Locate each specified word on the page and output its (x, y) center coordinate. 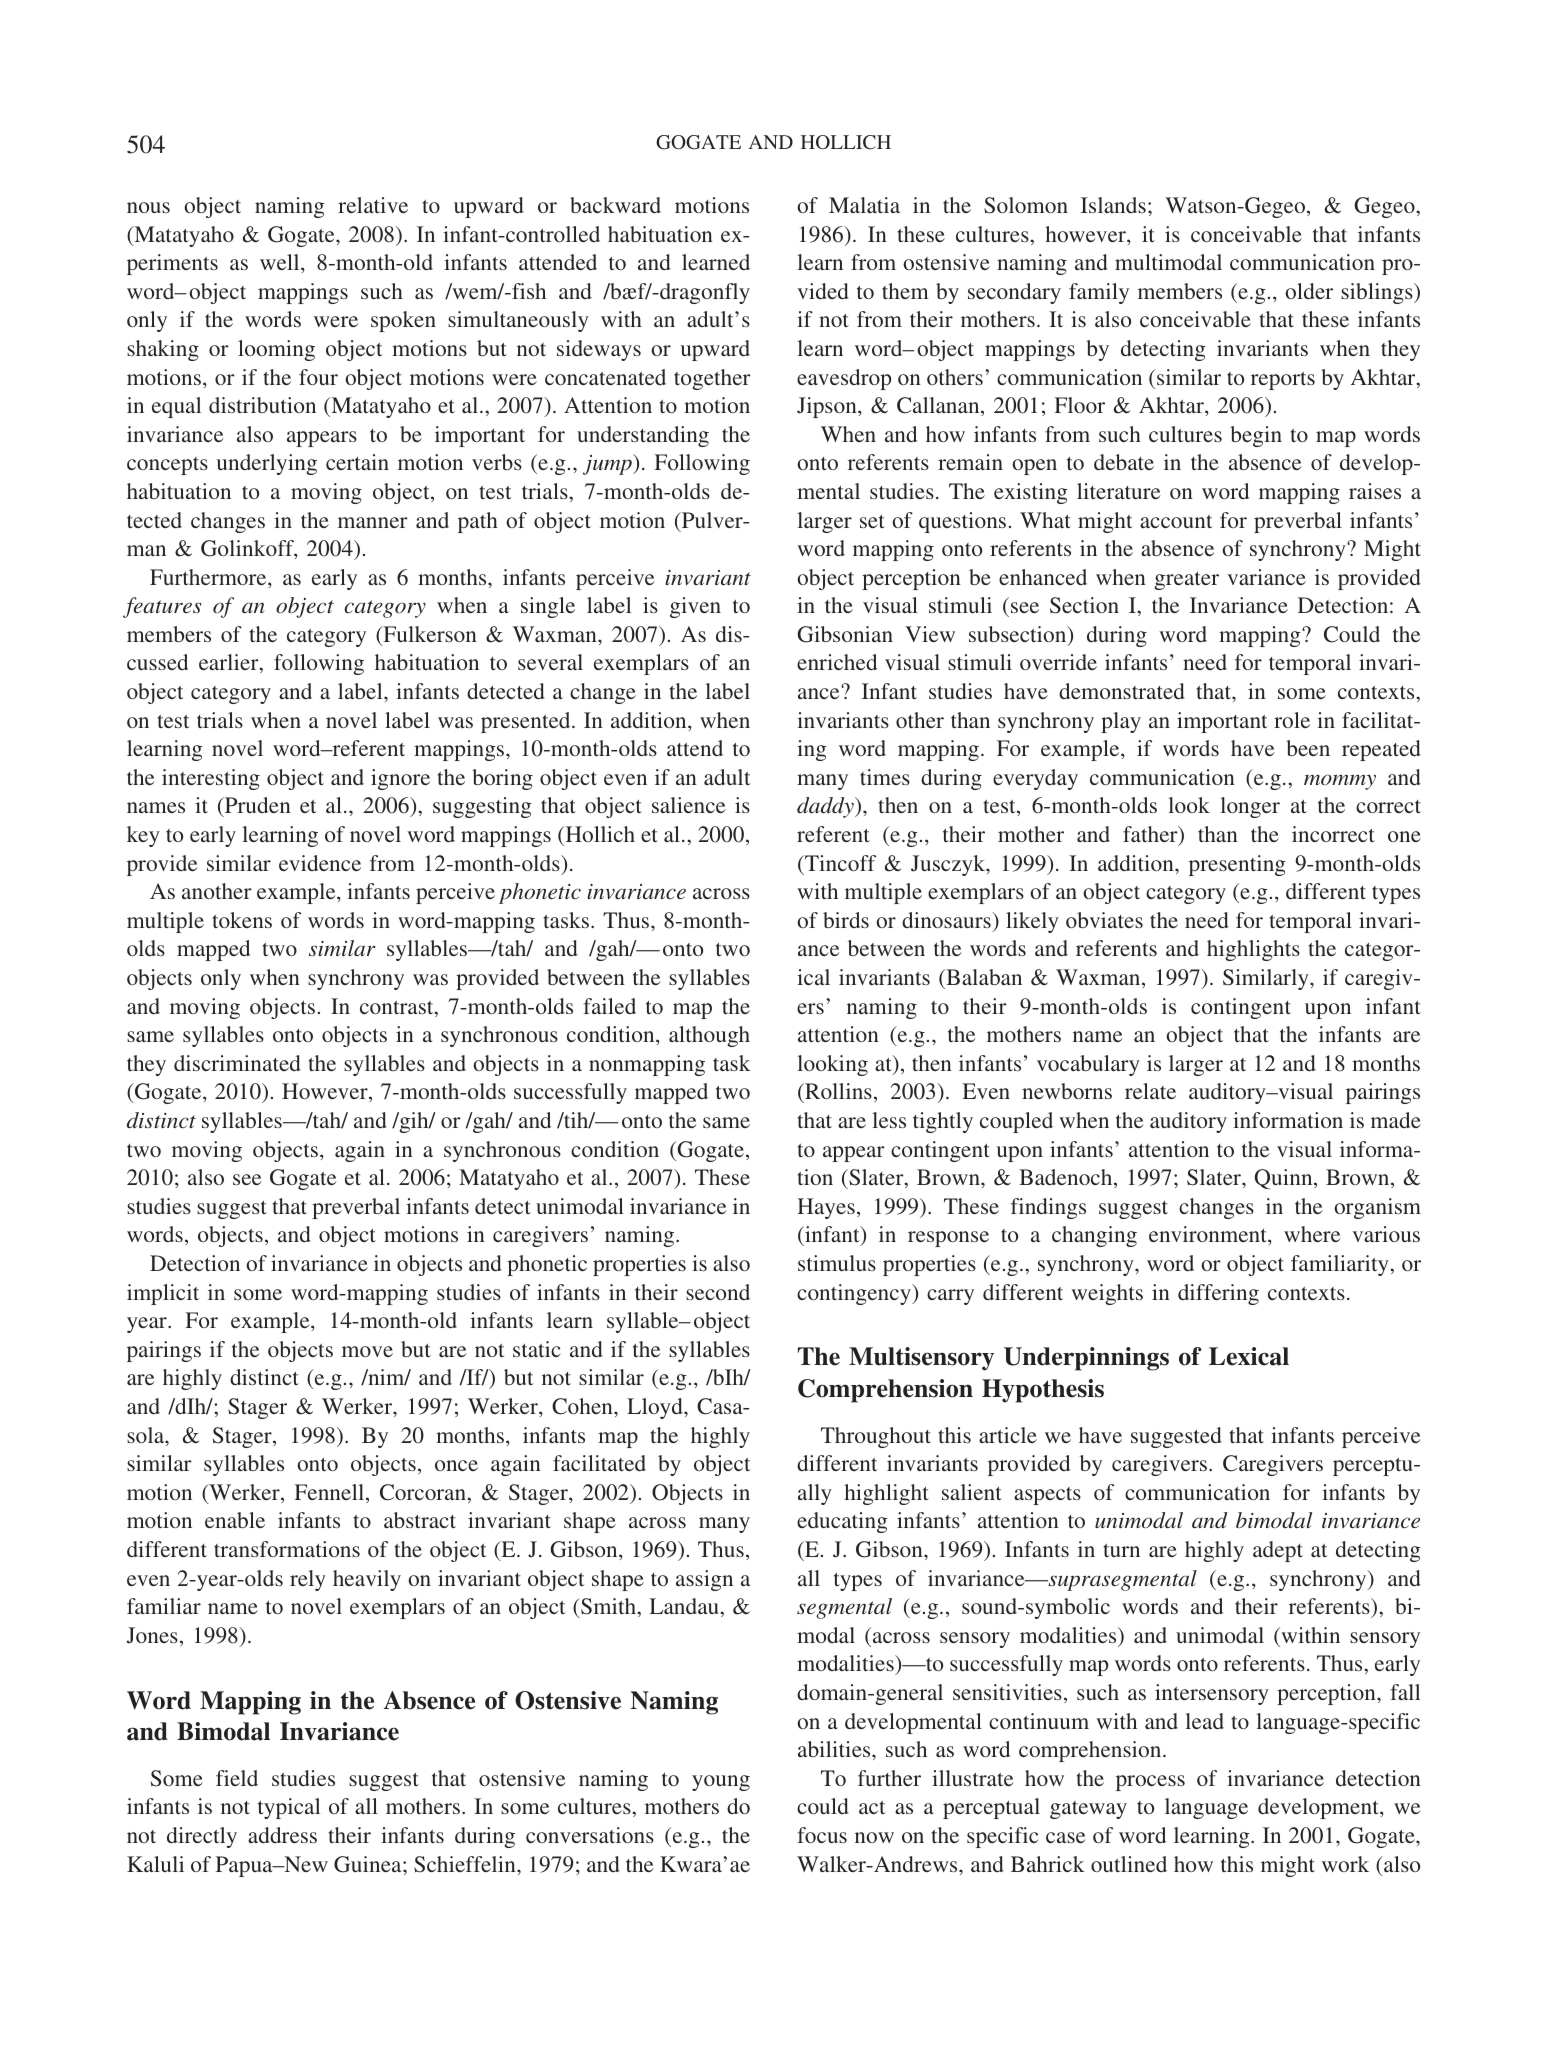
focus (822, 1835)
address (282, 1835)
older (1309, 291)
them (905, 291)
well (281, 262)
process (1150, 1783)
